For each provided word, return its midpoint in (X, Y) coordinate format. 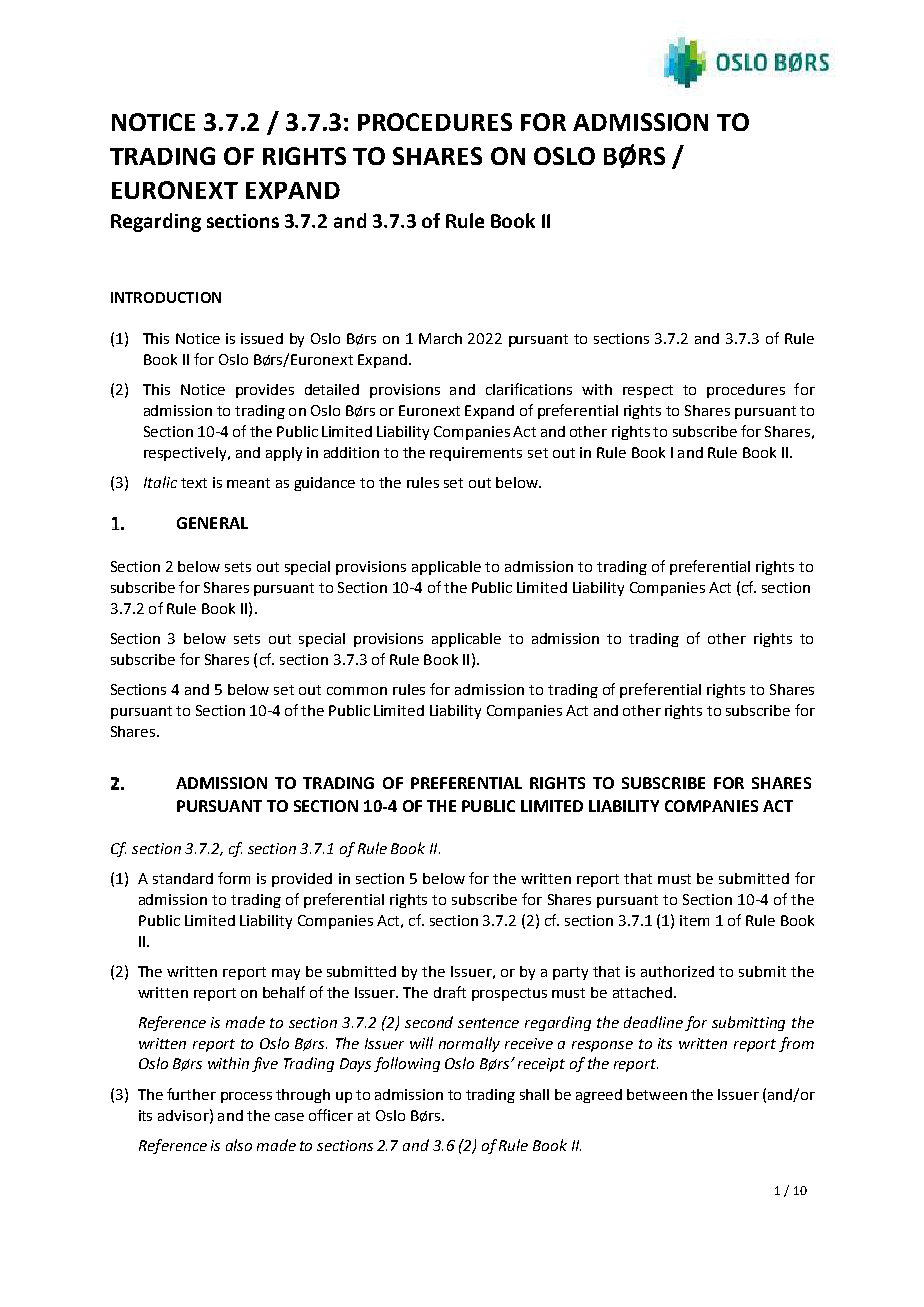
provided (302, 880)
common (357, 691)
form (234, 878)
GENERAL (212, 523)
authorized (677, 971)
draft (450, 992)
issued (262, 338)
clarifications (529, 389)
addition (351, 452)
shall (534, 1094)
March (440, 338)
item (694, 920)
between (657, 1094)
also (239, 1145)
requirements (476, 454)
